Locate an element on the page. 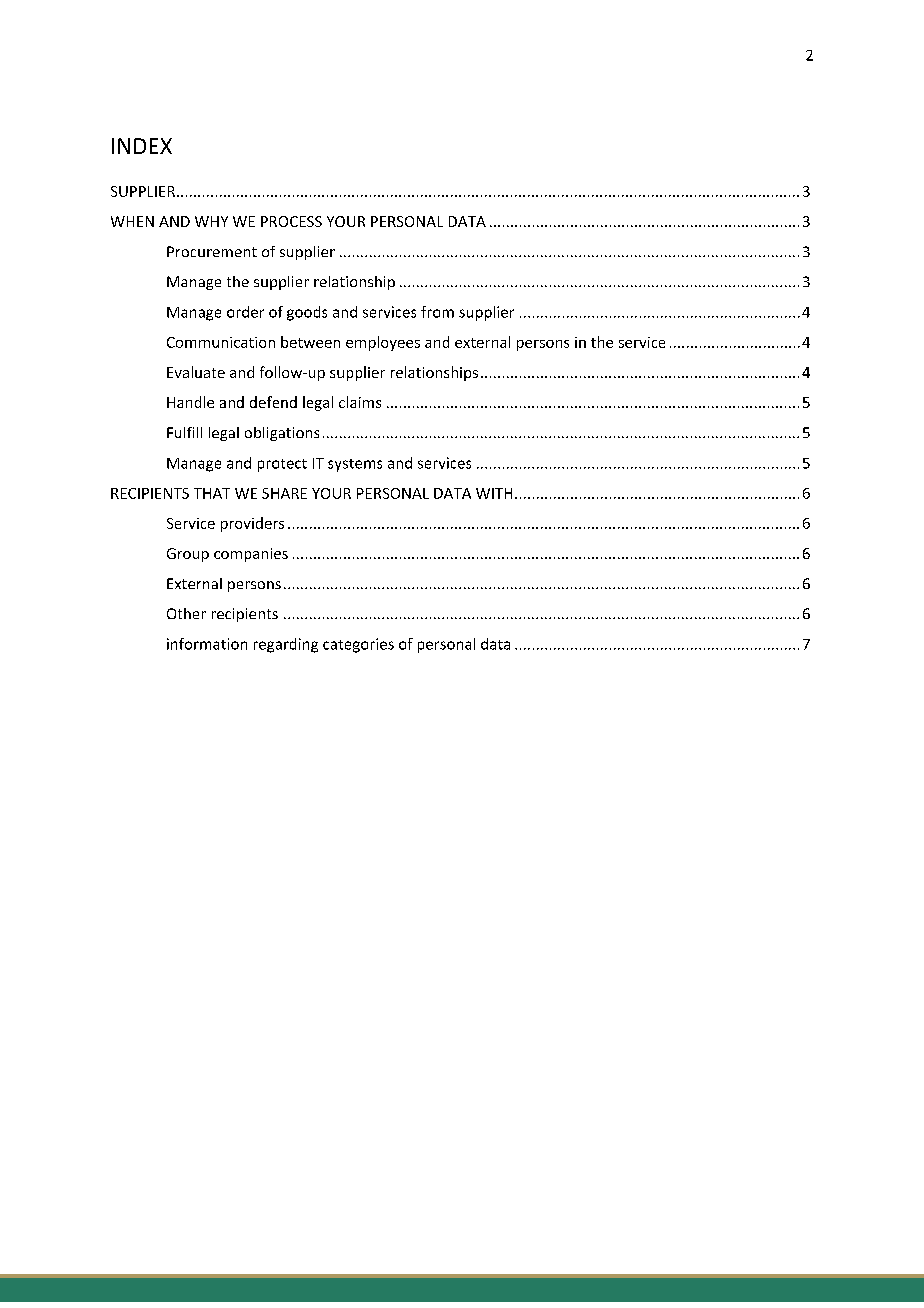 This image has width=924, height=1308. claims is located at coordinates (360, 402).
